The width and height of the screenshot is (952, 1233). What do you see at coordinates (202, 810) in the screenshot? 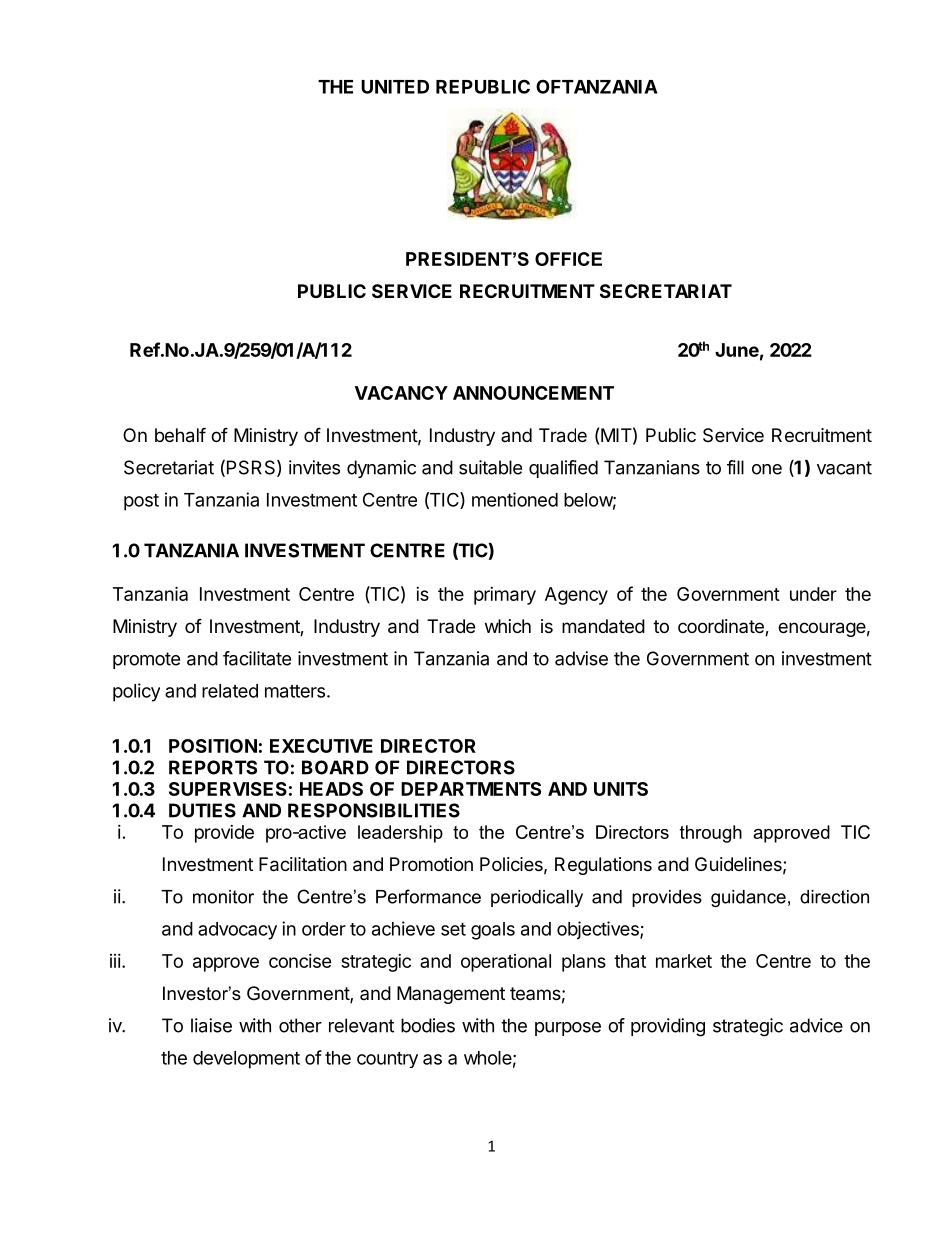
I see `DUTIES` at bounding box center [202, 810].
